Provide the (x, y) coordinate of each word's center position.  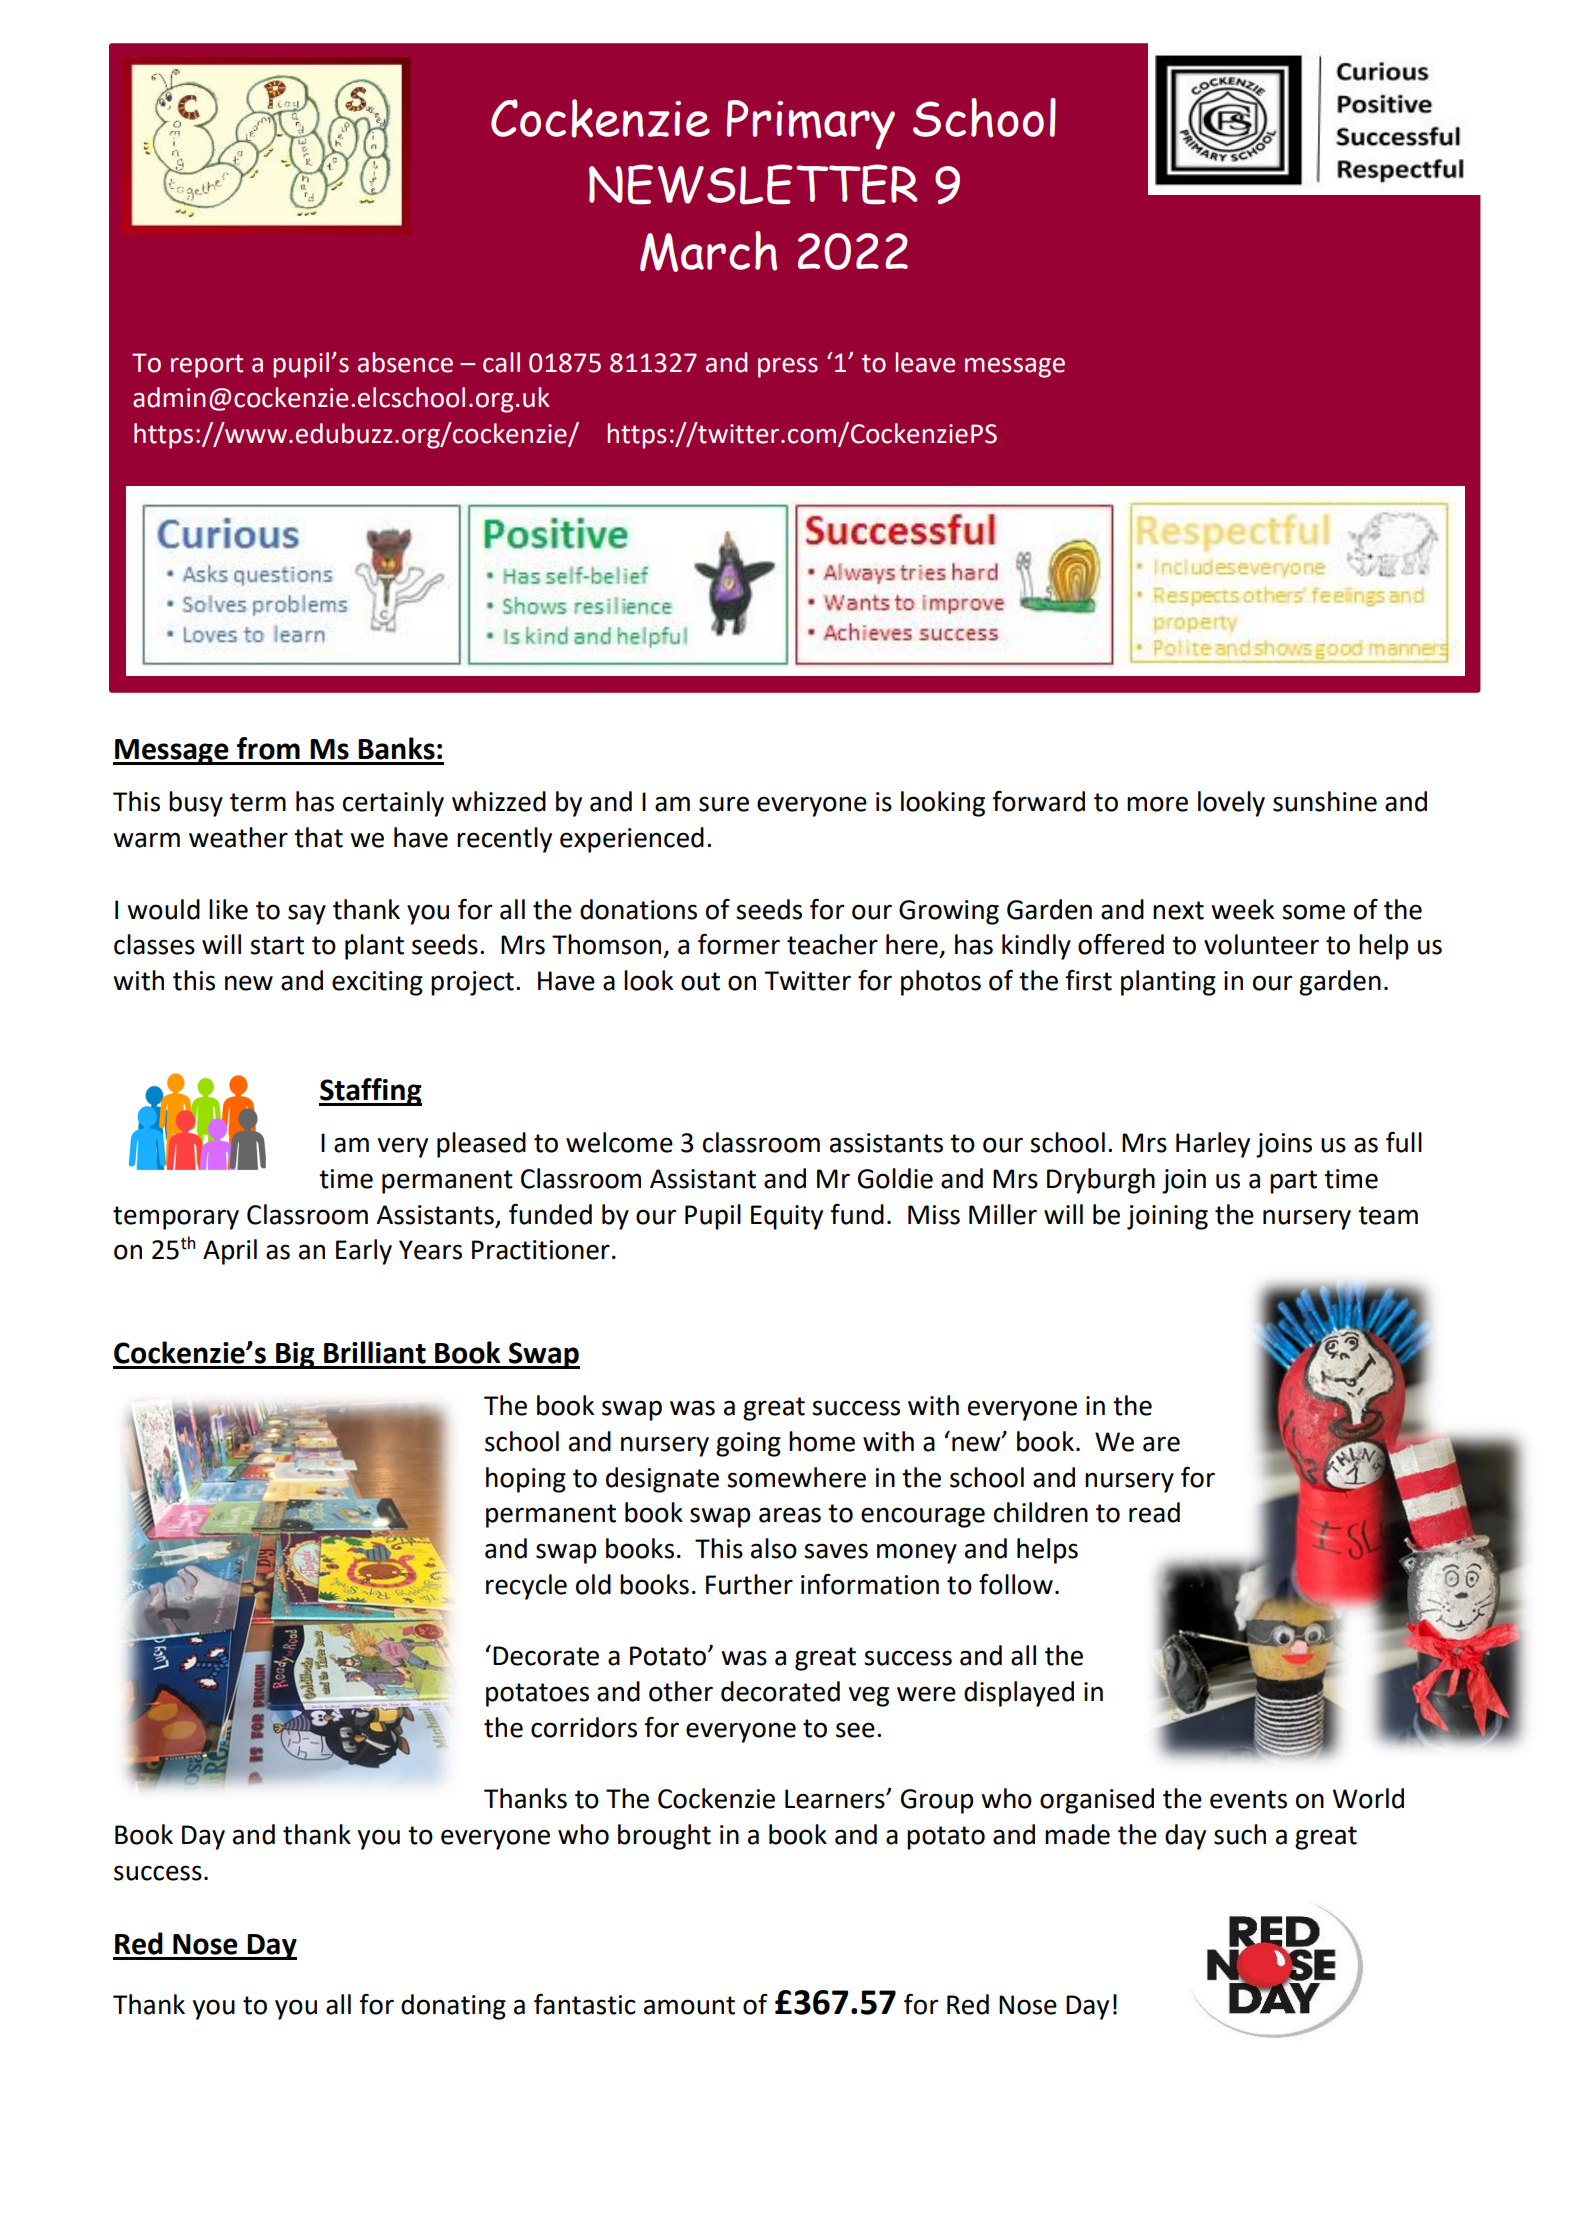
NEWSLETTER (753, 184)
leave (925, 362)
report (207, 366)
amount (689, 2005)
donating (453, 2007)
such (1240, 1834)
